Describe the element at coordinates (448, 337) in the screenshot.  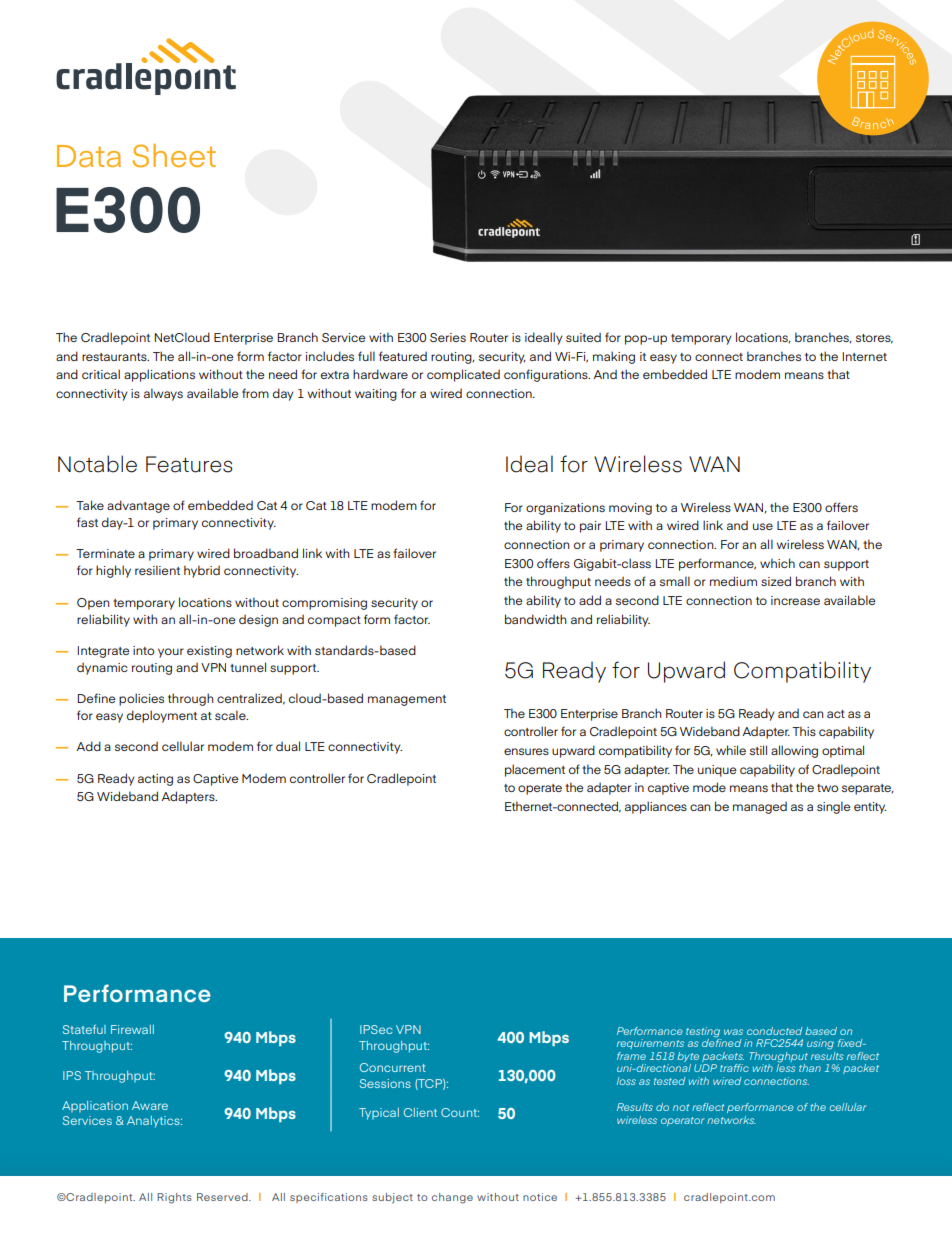
I see `Series` at that location.
